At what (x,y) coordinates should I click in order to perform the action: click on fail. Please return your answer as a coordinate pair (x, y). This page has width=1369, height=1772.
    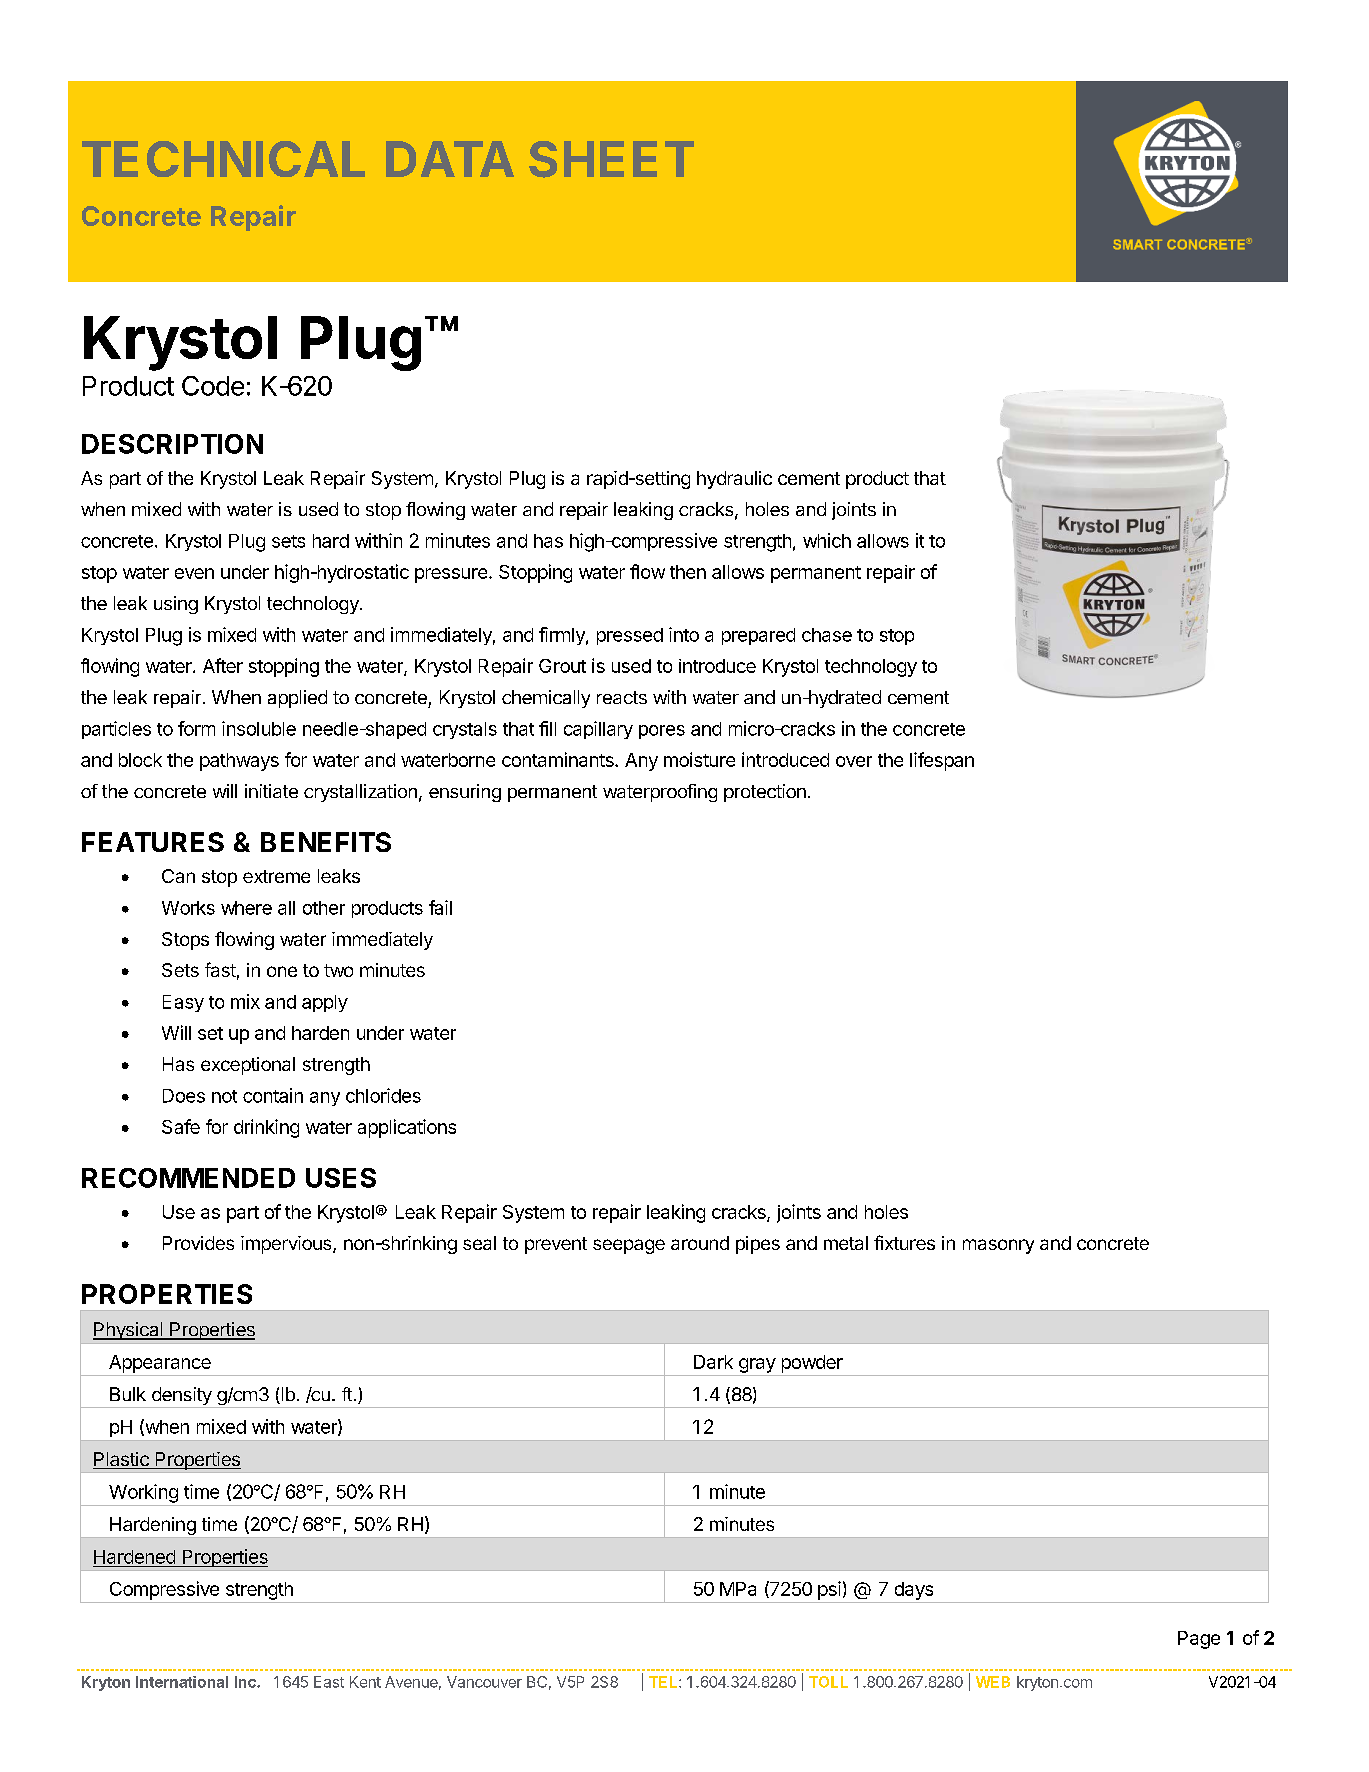
    Looking at the image, I should click on (440, 907).
